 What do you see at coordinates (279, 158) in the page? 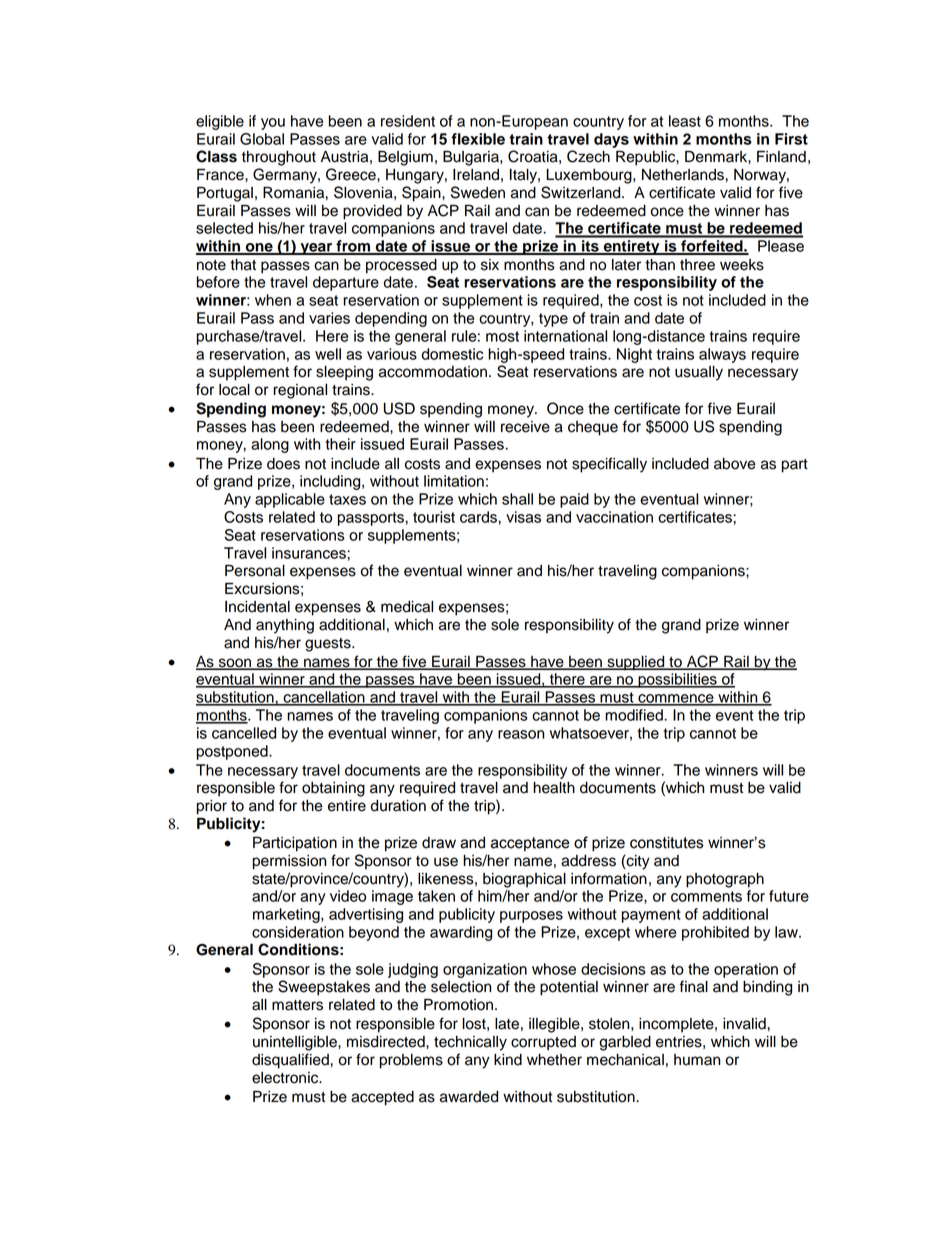
I see `throughout` at bounding box center [279, 158].
